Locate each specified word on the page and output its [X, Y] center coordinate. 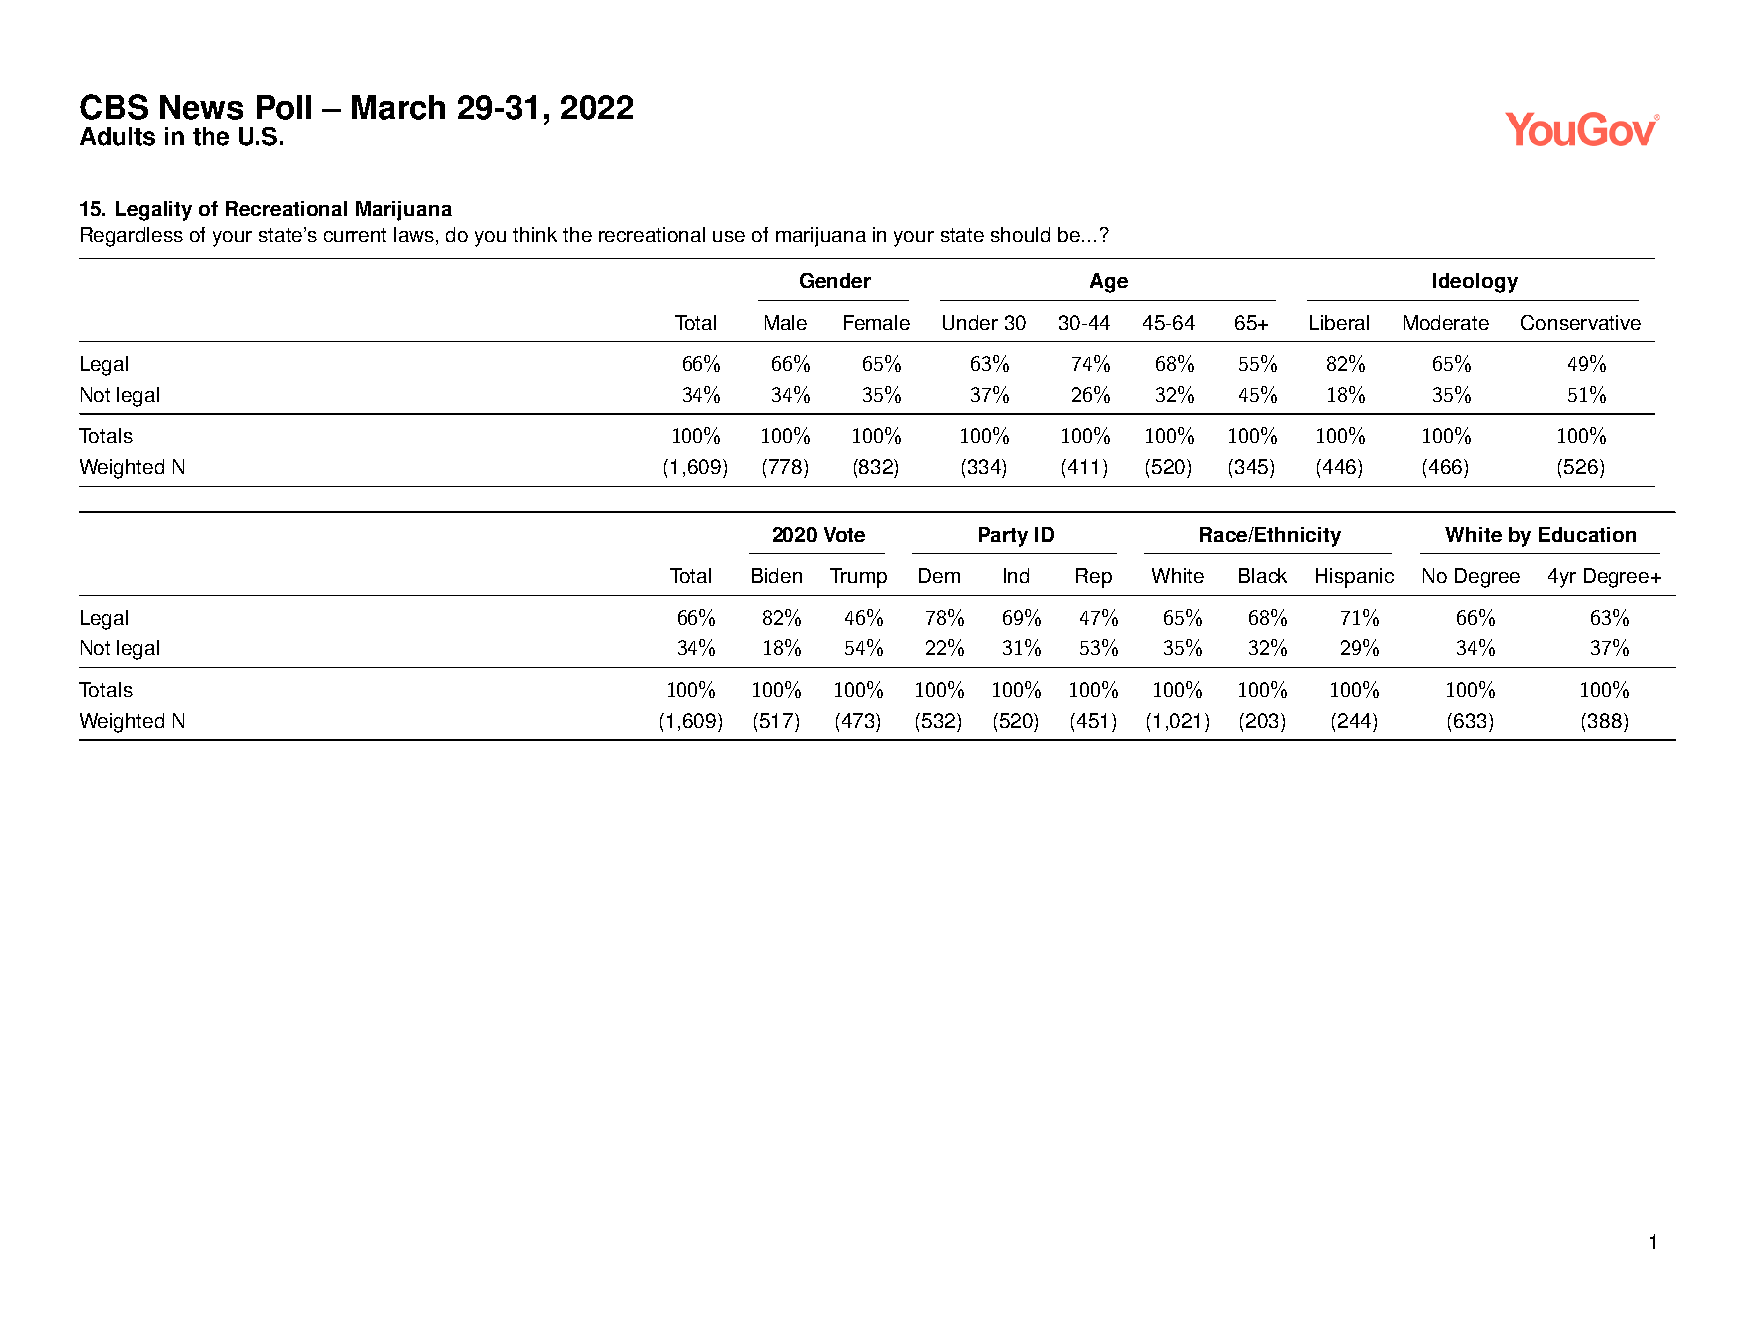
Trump [858, 578]
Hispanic [1355, 578]
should [1020, 234]
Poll [284, 107]
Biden [777, 575]
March [398, 107]
